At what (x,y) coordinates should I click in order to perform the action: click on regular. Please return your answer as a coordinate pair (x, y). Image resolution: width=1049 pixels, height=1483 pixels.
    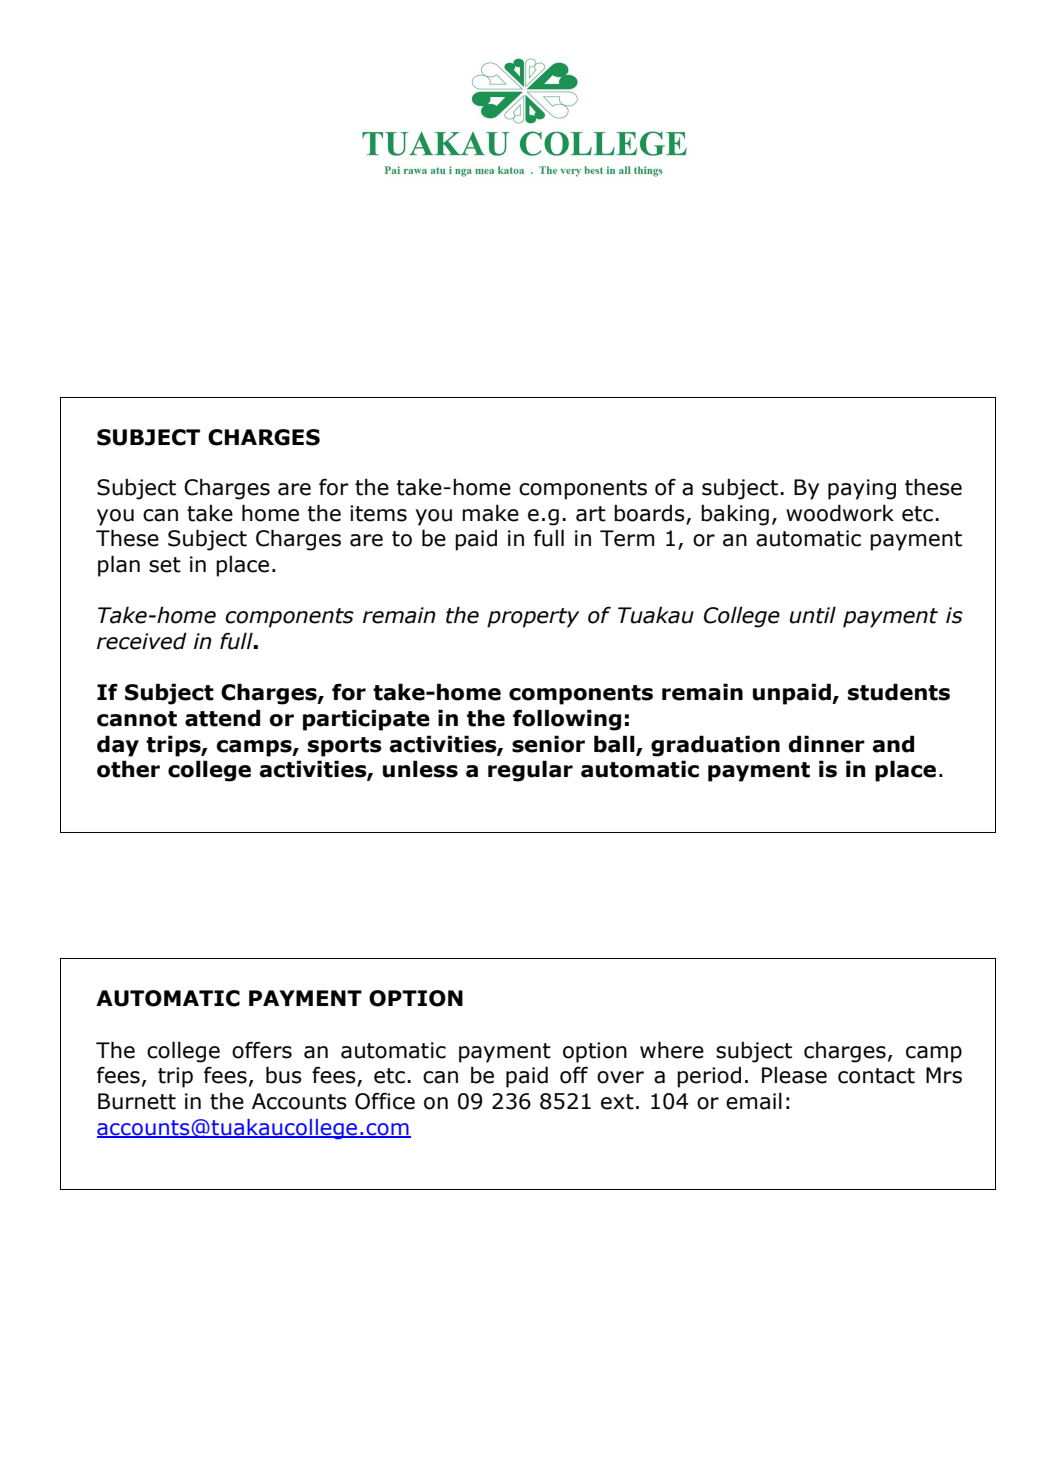
    Looking at the image, I should click on (530, 771).
